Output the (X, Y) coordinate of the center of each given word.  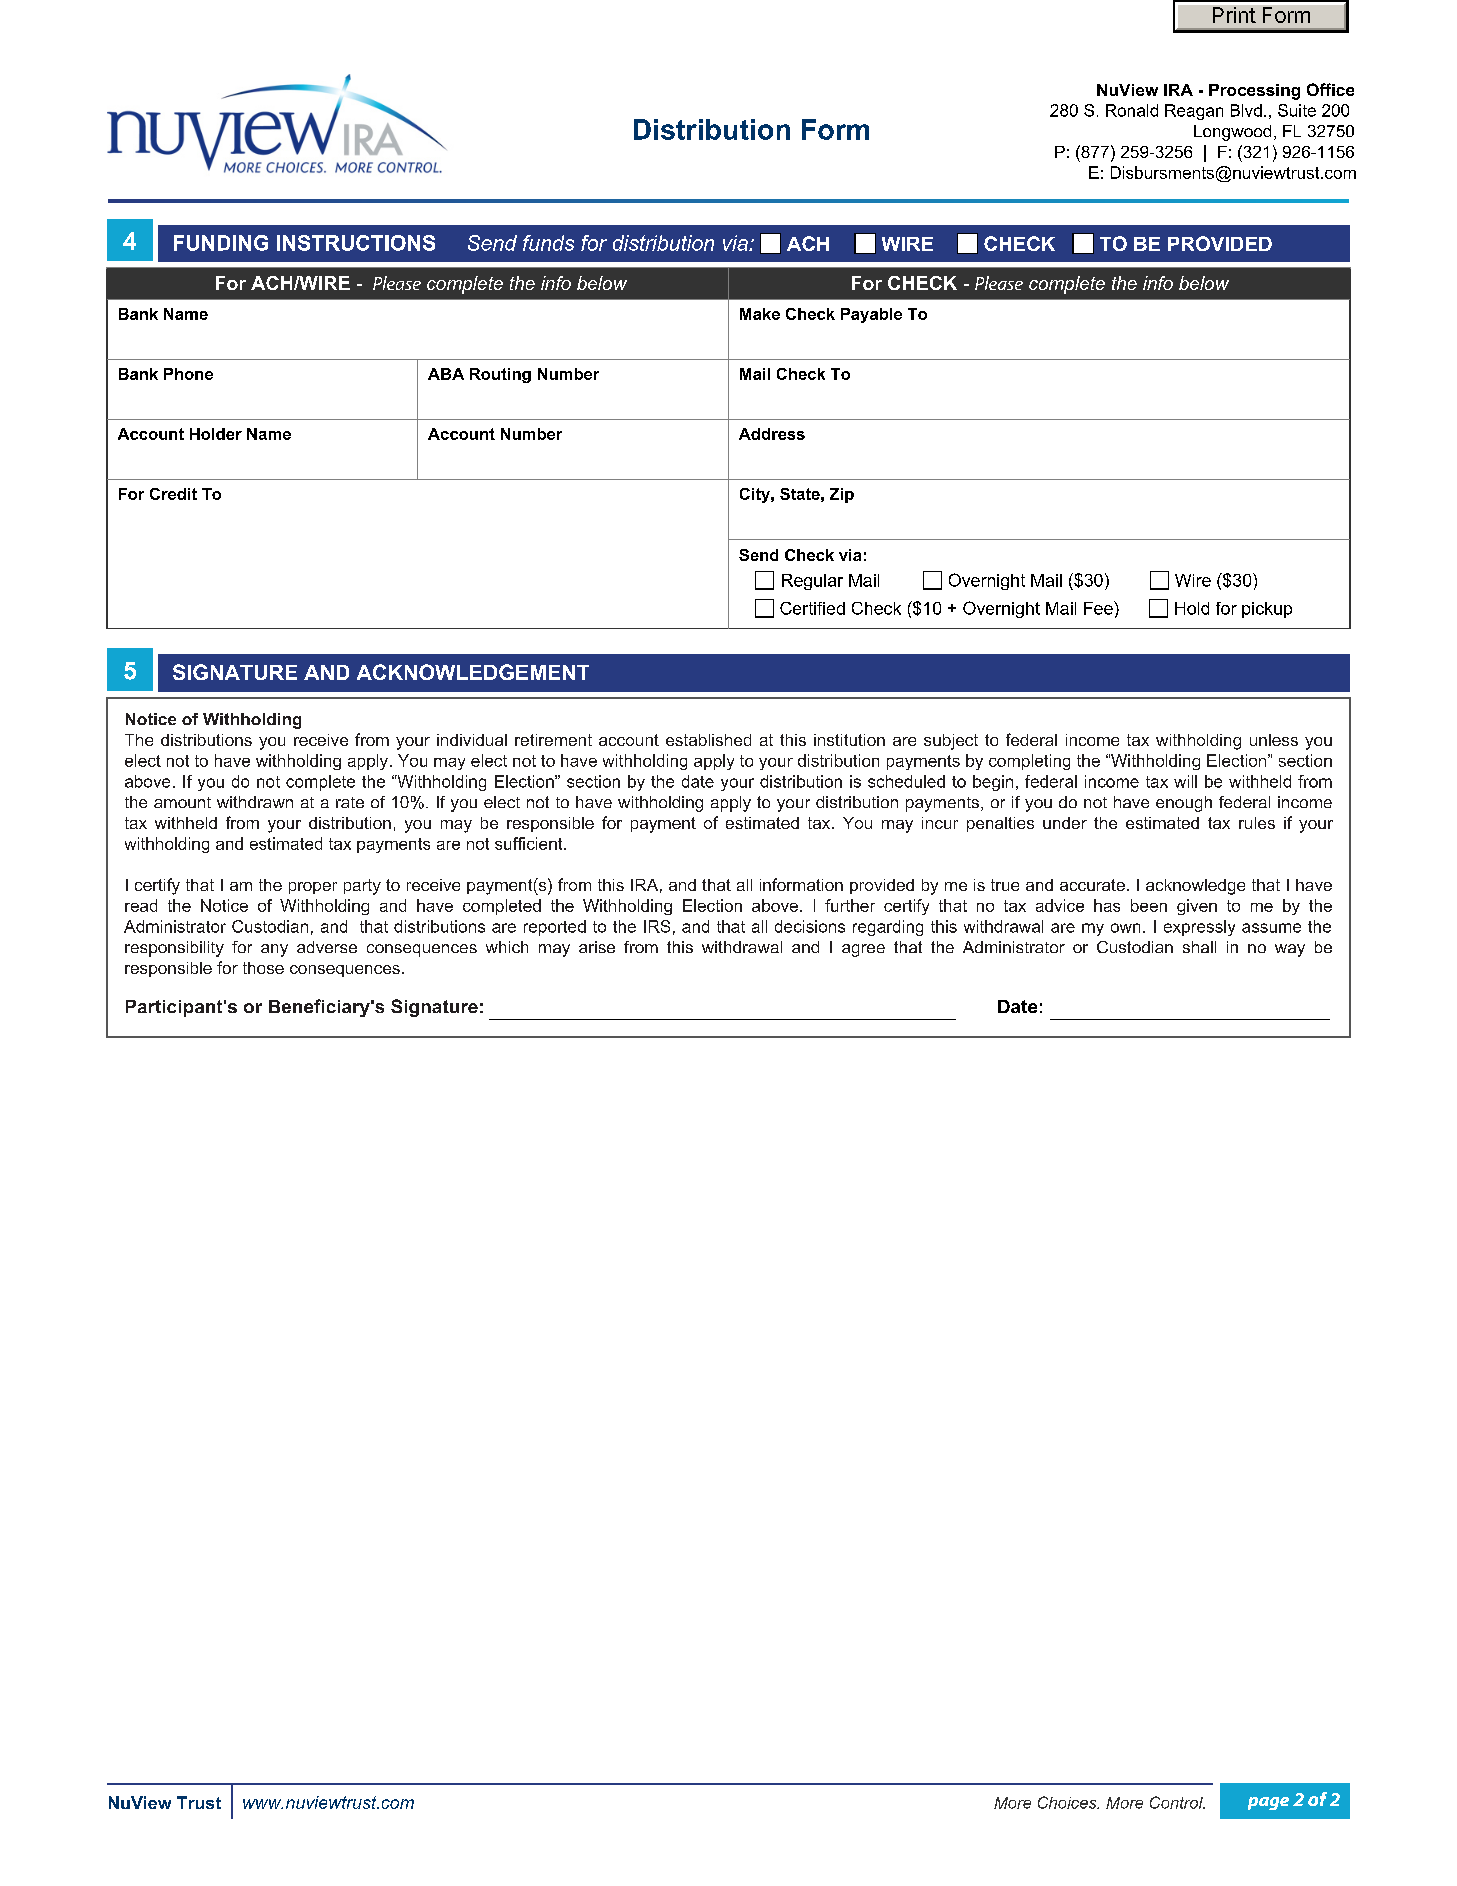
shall (1199, 947)
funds (548, 243)
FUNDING (221, 243)
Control (1177, 1802)
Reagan (1194, 112)
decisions (810, 926)
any (274, 950)
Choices (1068, 1802)
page (1268, 1803)
